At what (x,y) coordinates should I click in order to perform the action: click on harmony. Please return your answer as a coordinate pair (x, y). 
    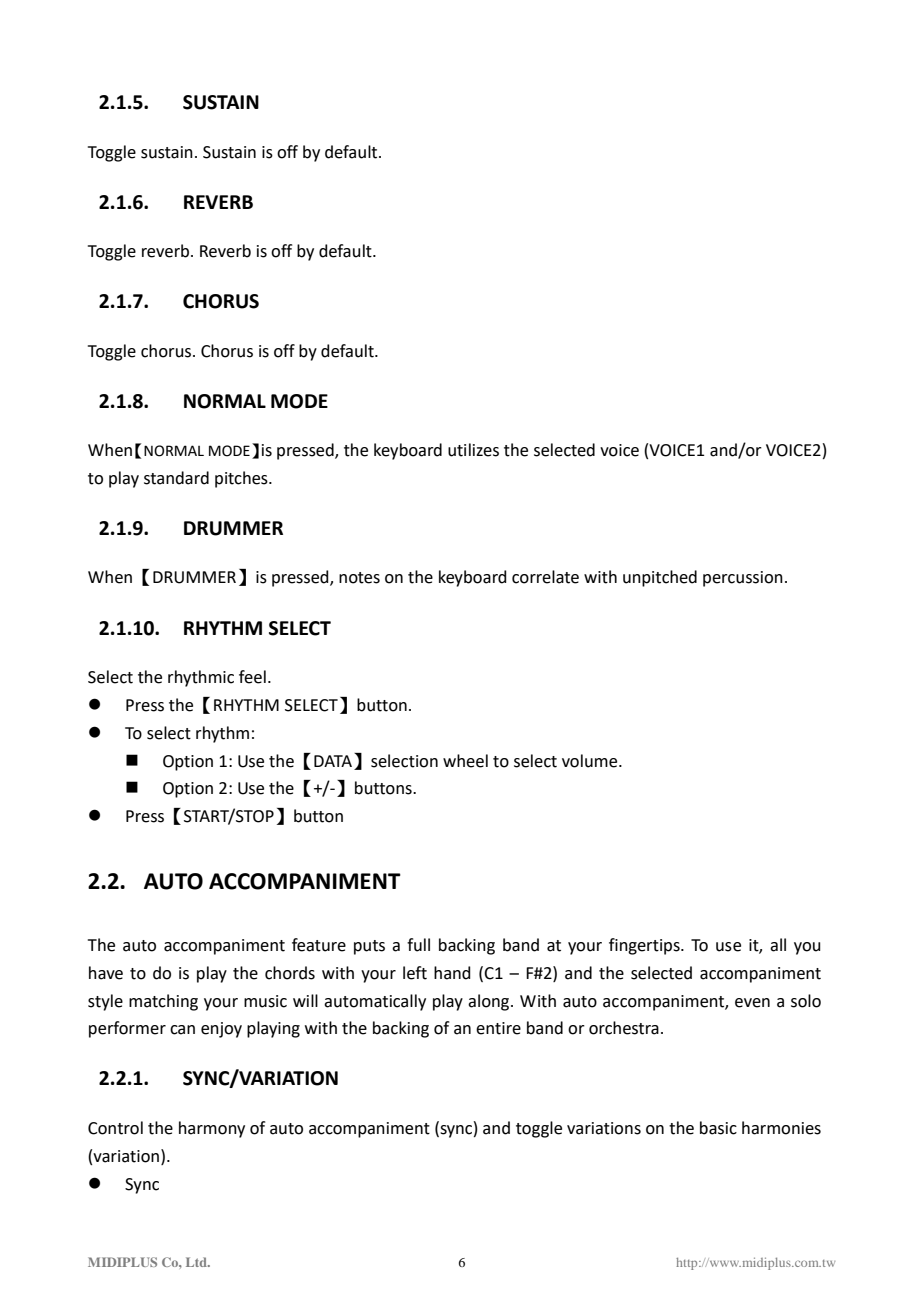
    Looking at the image, I should click on (212, 1129).
